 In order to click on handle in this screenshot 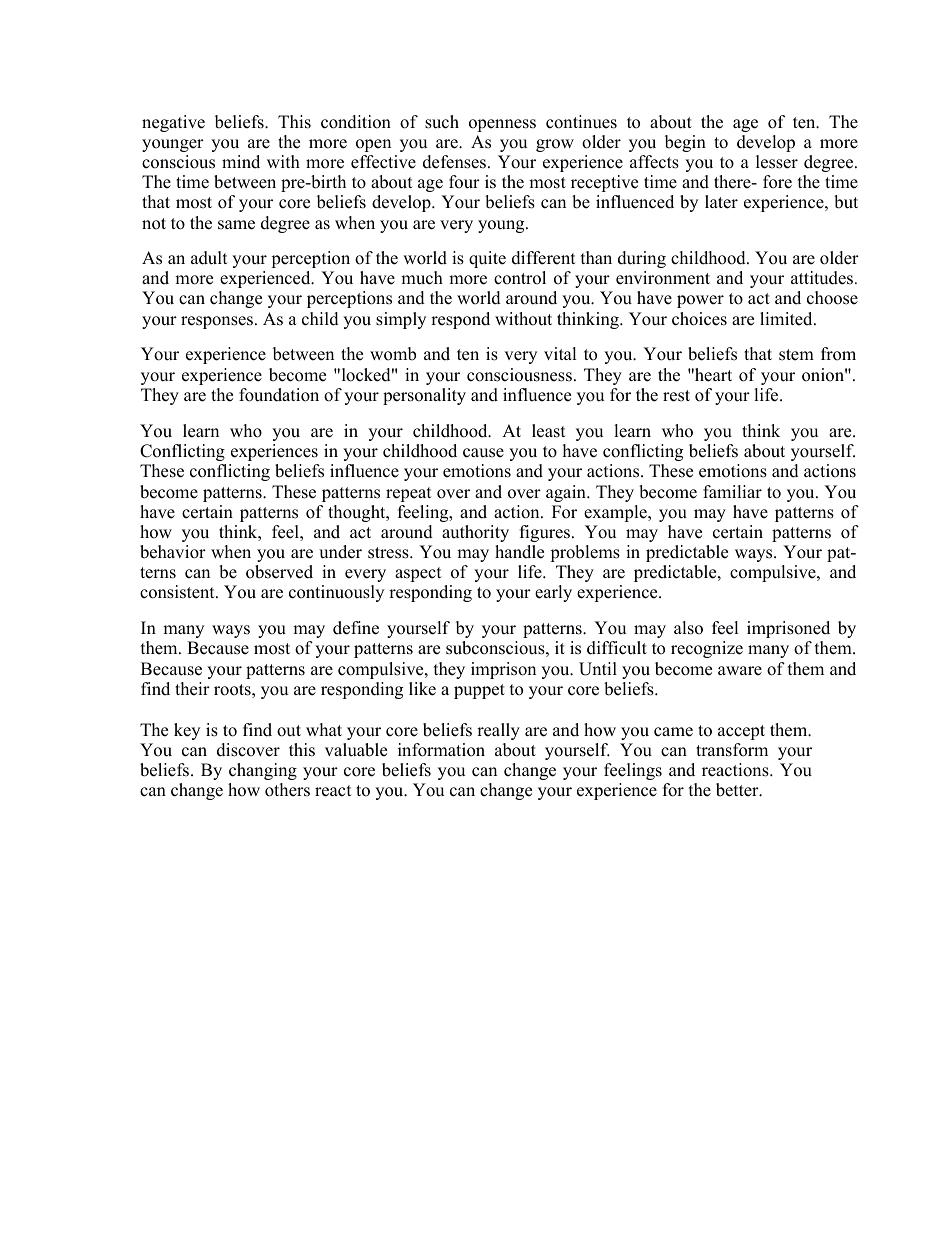, I will do `click(519, 552)`.
